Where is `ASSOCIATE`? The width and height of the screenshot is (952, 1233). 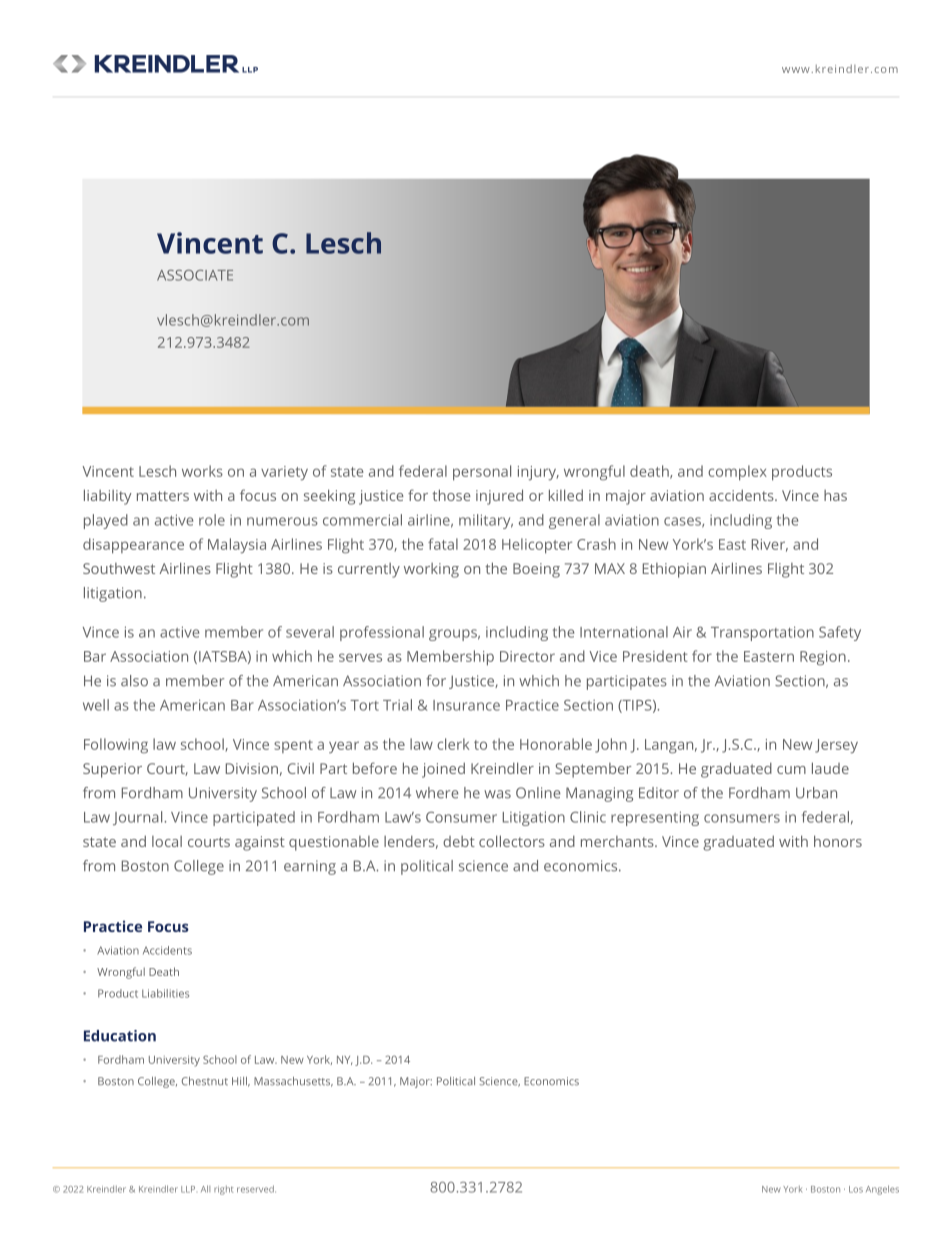 ASSOCIATE is located at coordinates (195, 275).
